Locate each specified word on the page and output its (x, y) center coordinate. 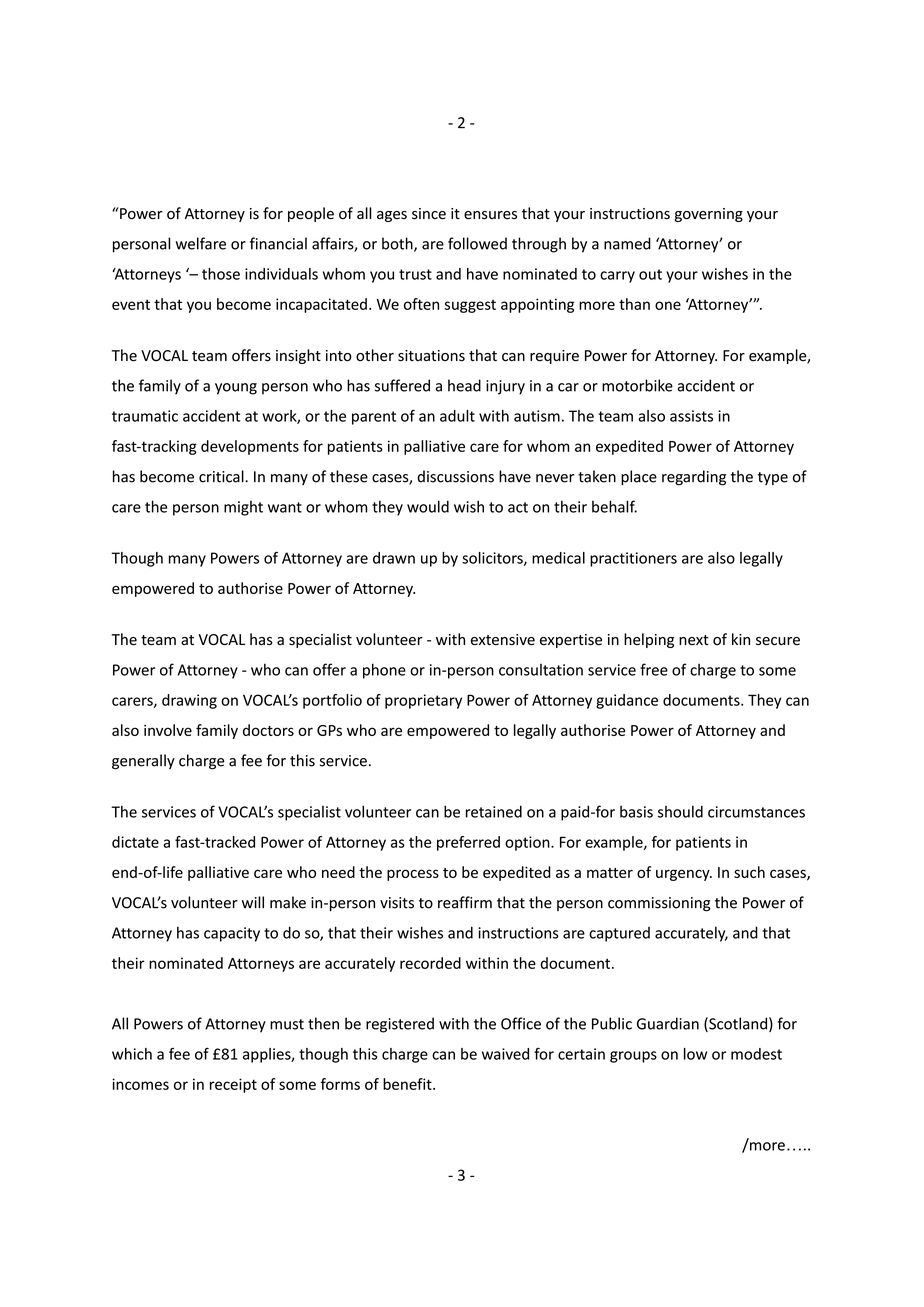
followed (477, 243)
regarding (694, 478)
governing (709, 215)
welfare (200, 243)
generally (143, 762)
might (243, 508)
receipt (233, 1085)
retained (494, 811)
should (680, 811)
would (428, 506)
